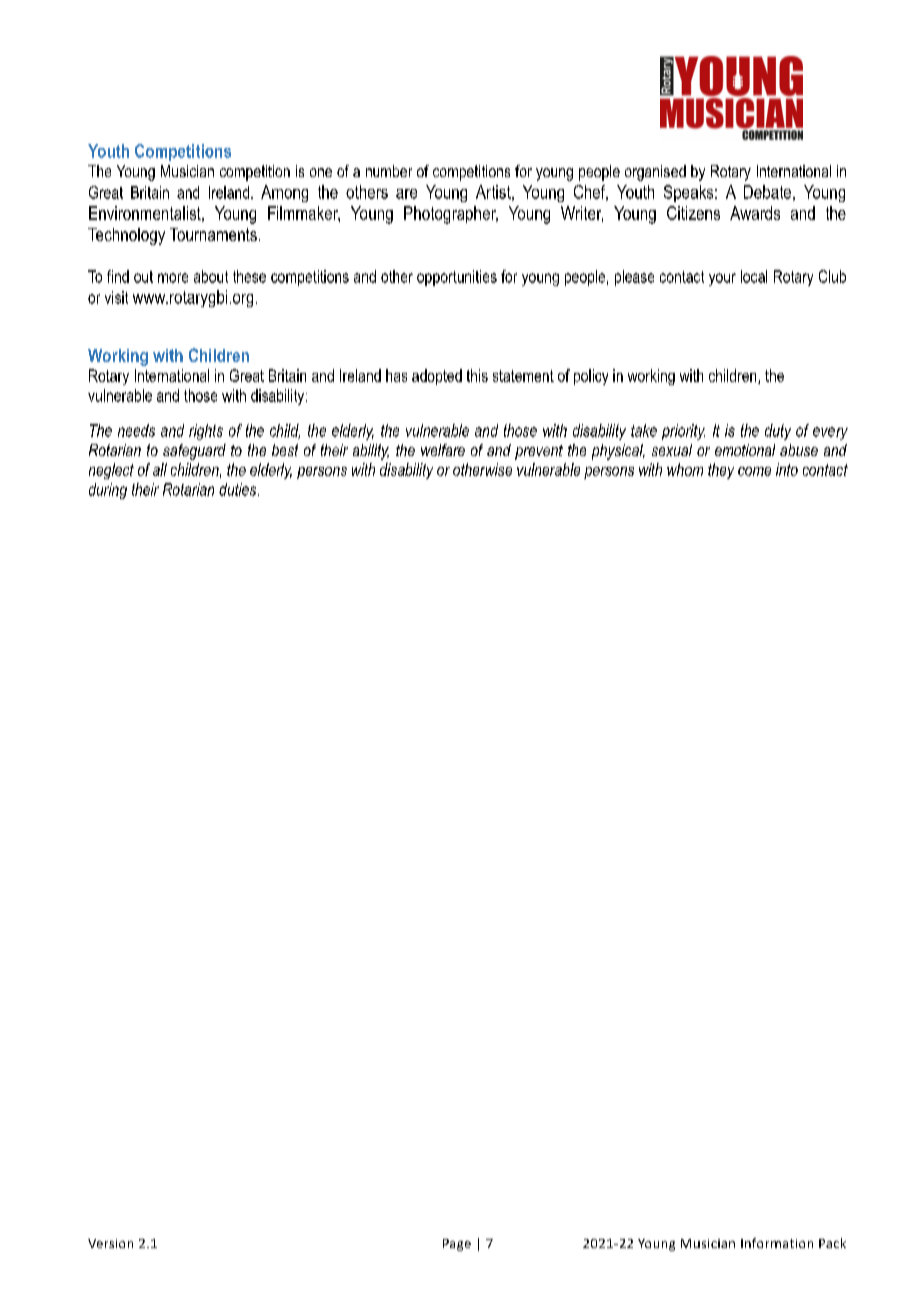 This screenshot has width=924, height=1308. Describe the element at coordinates (745, 450) in the screenshot. I see `emotional` at that location.
